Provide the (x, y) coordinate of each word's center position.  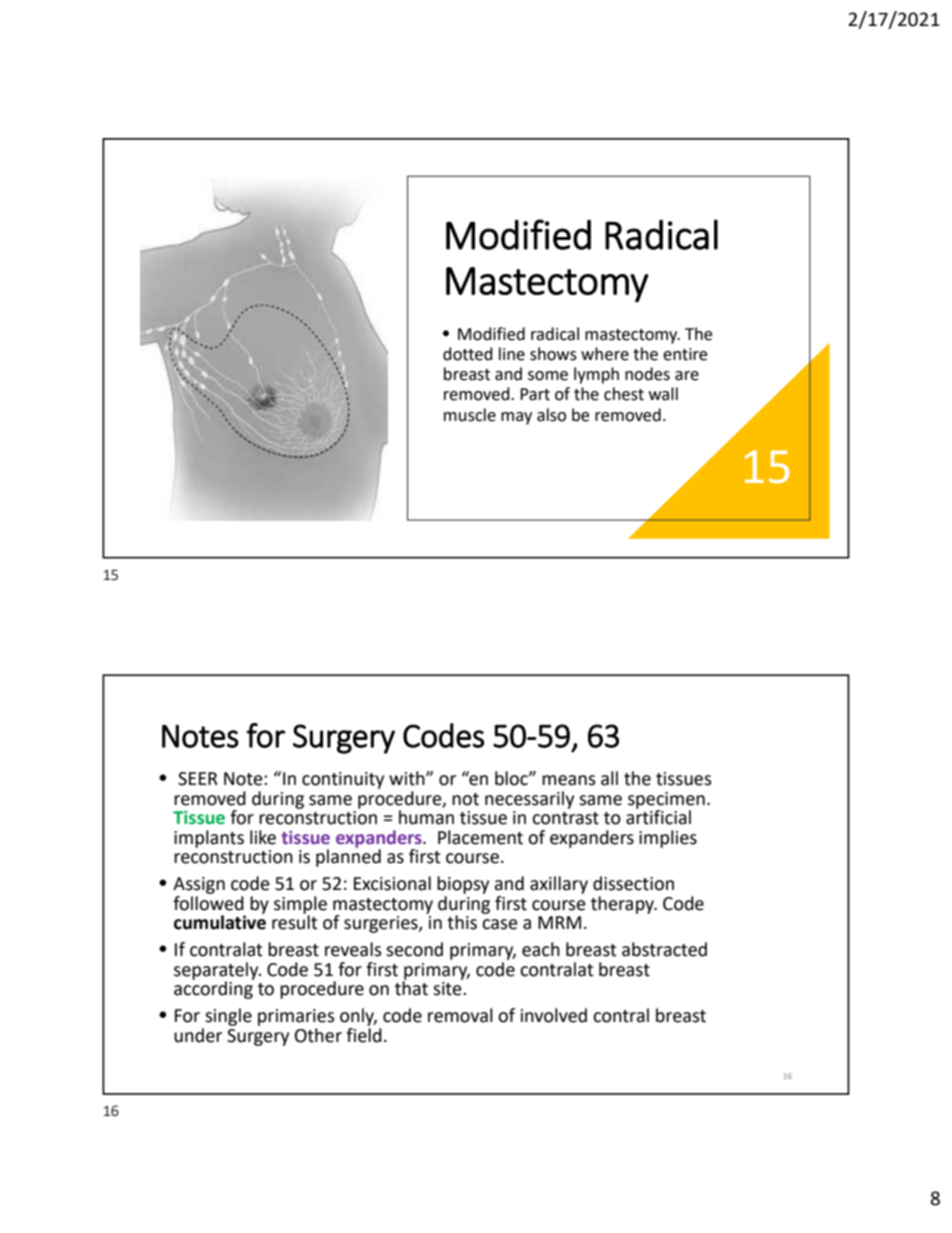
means (569, 780)
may (516, 418)
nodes (647, 374)
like (263, 837)
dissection (633, 883)
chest (624, 394)
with (408, 778)
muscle (470, 415)
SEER (198, 779)
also (551, 415)
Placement (480, 837)
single (228, 1017)
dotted (468, 354)
